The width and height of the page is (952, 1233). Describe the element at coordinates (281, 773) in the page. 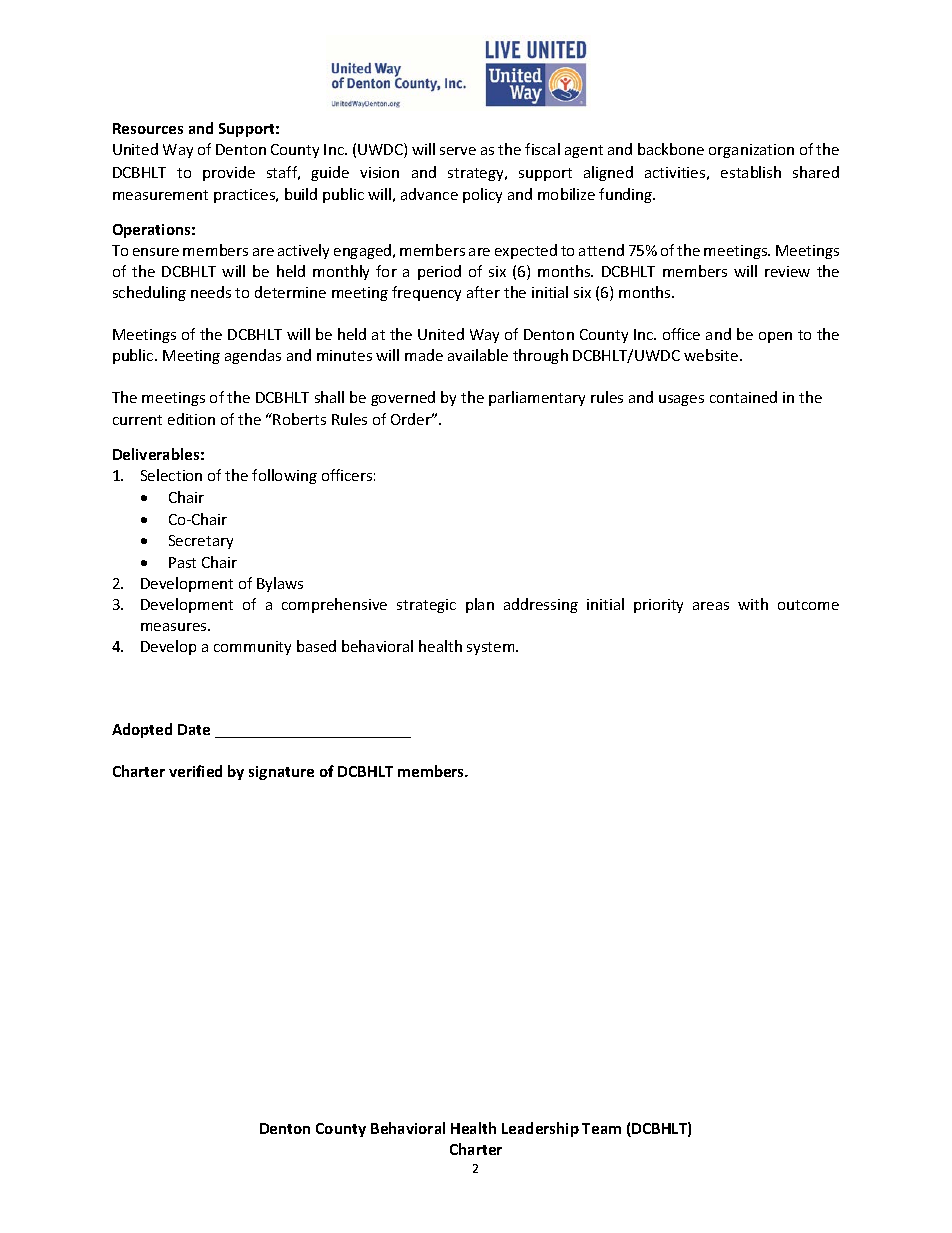

I see `signature` at that location.
